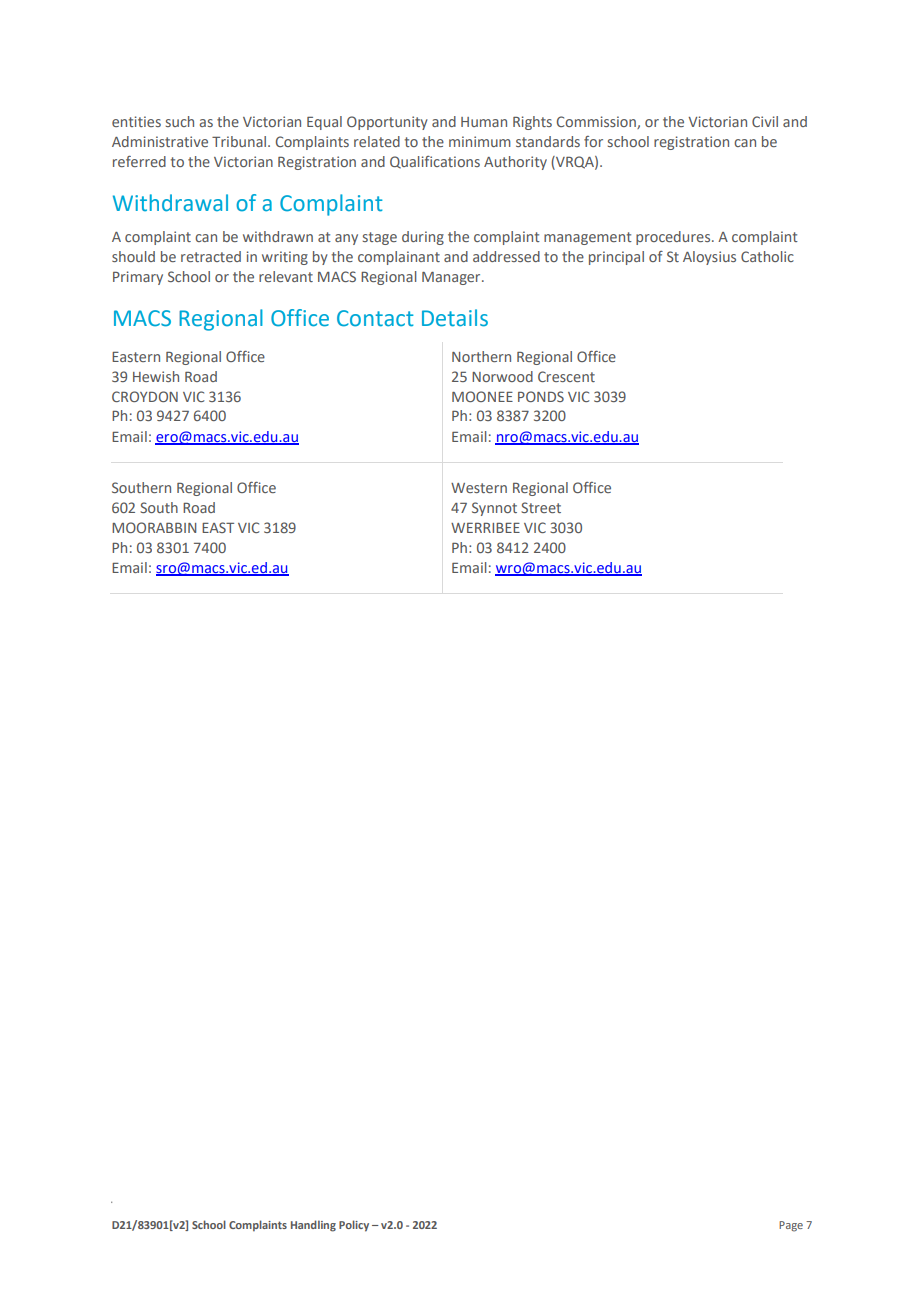 The width and height of the screenshot is (924, 1308). I want to click on Street, so click(541, 507).
